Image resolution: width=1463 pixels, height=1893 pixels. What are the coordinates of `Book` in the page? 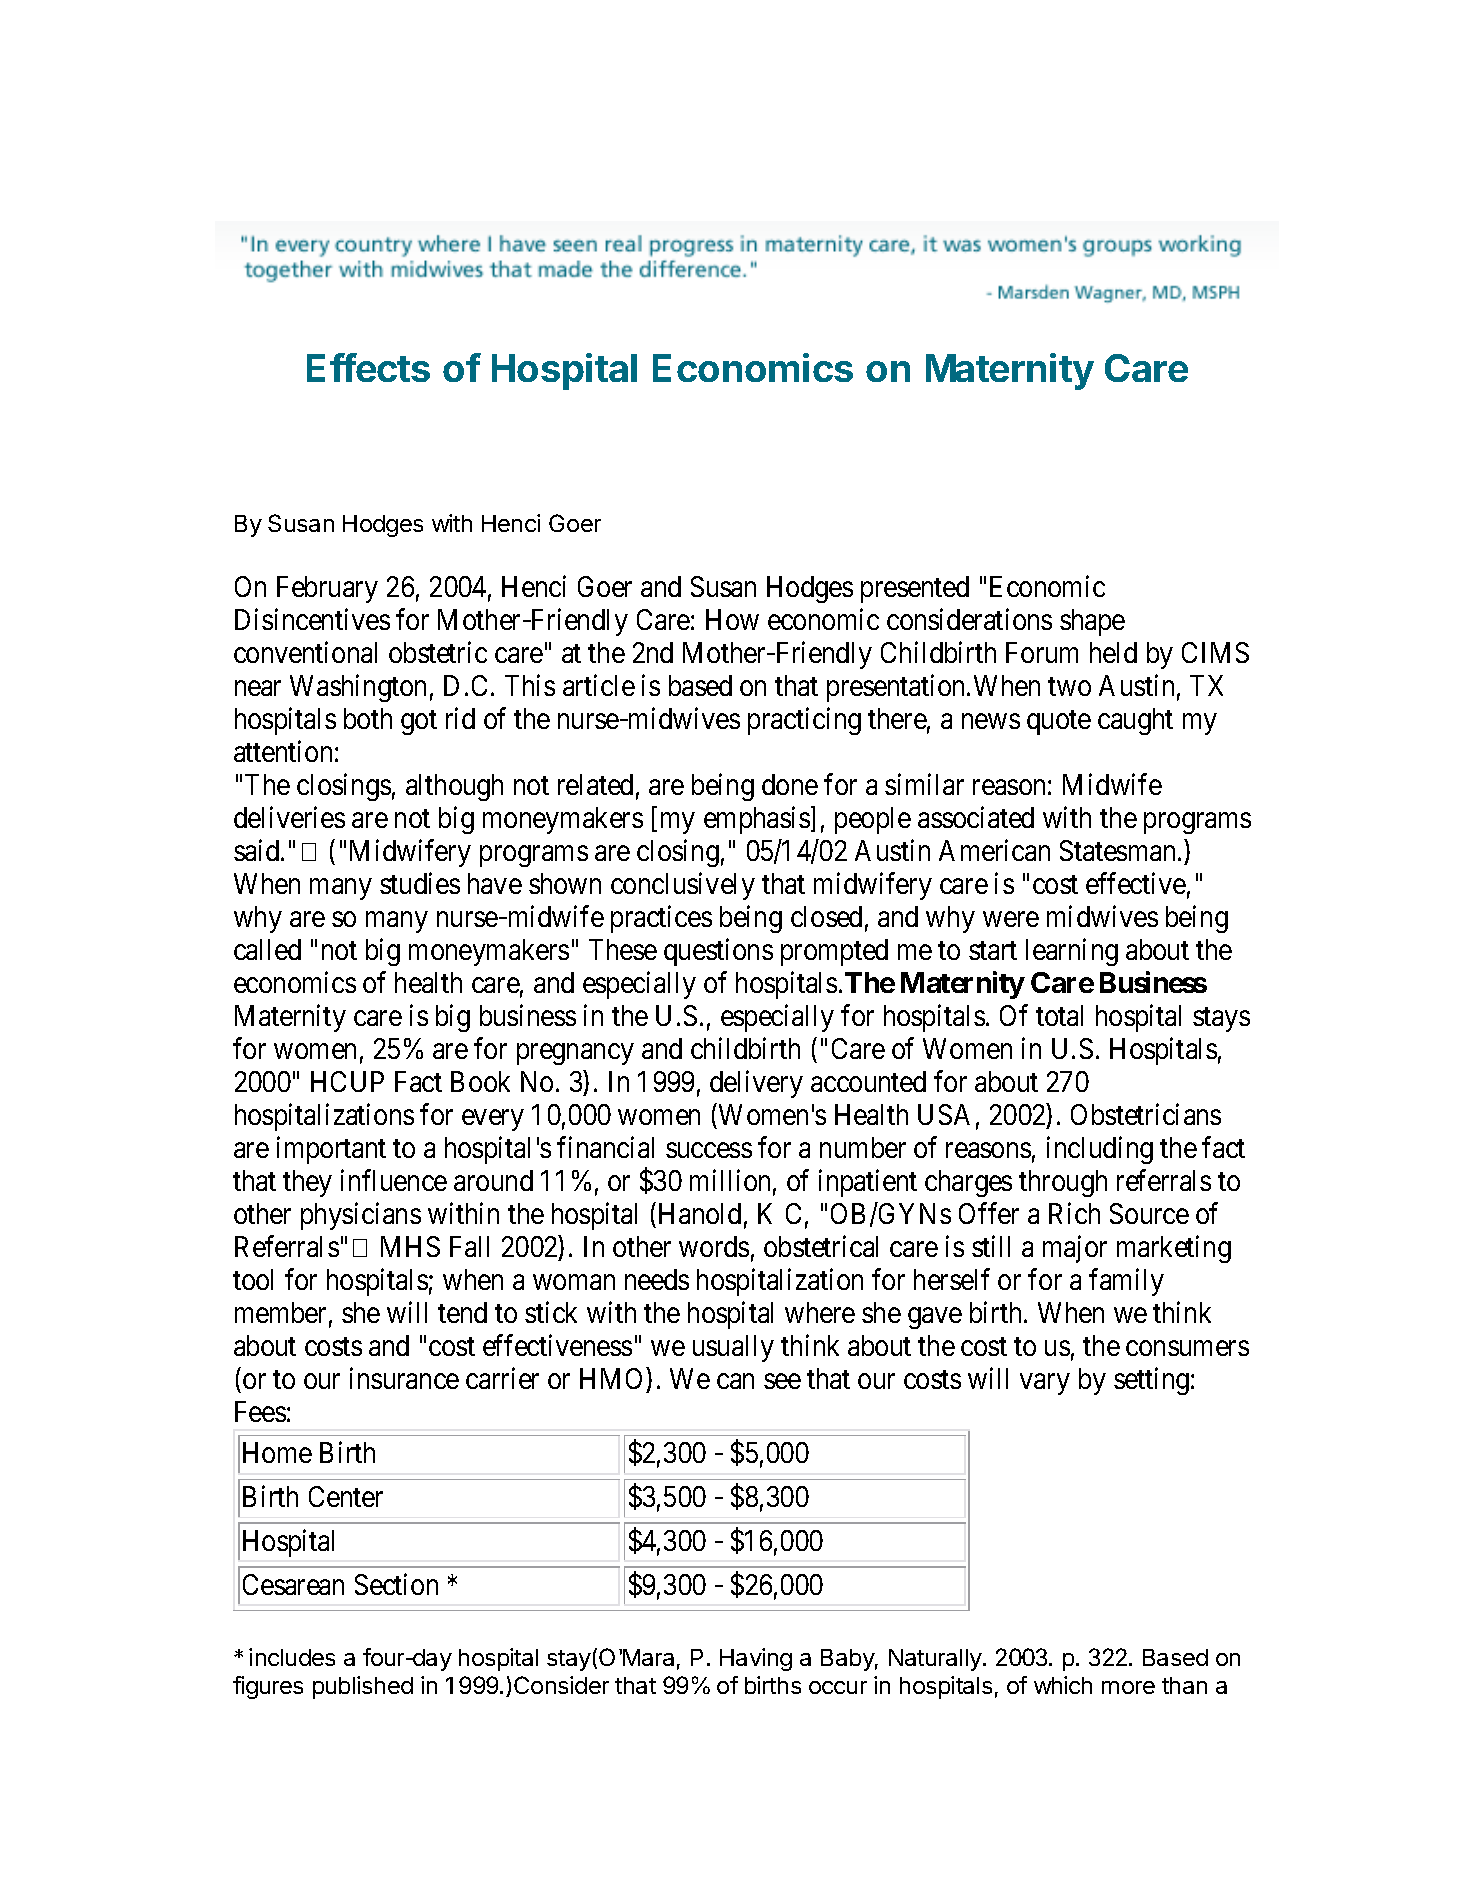 It's located at (480, 1081).
